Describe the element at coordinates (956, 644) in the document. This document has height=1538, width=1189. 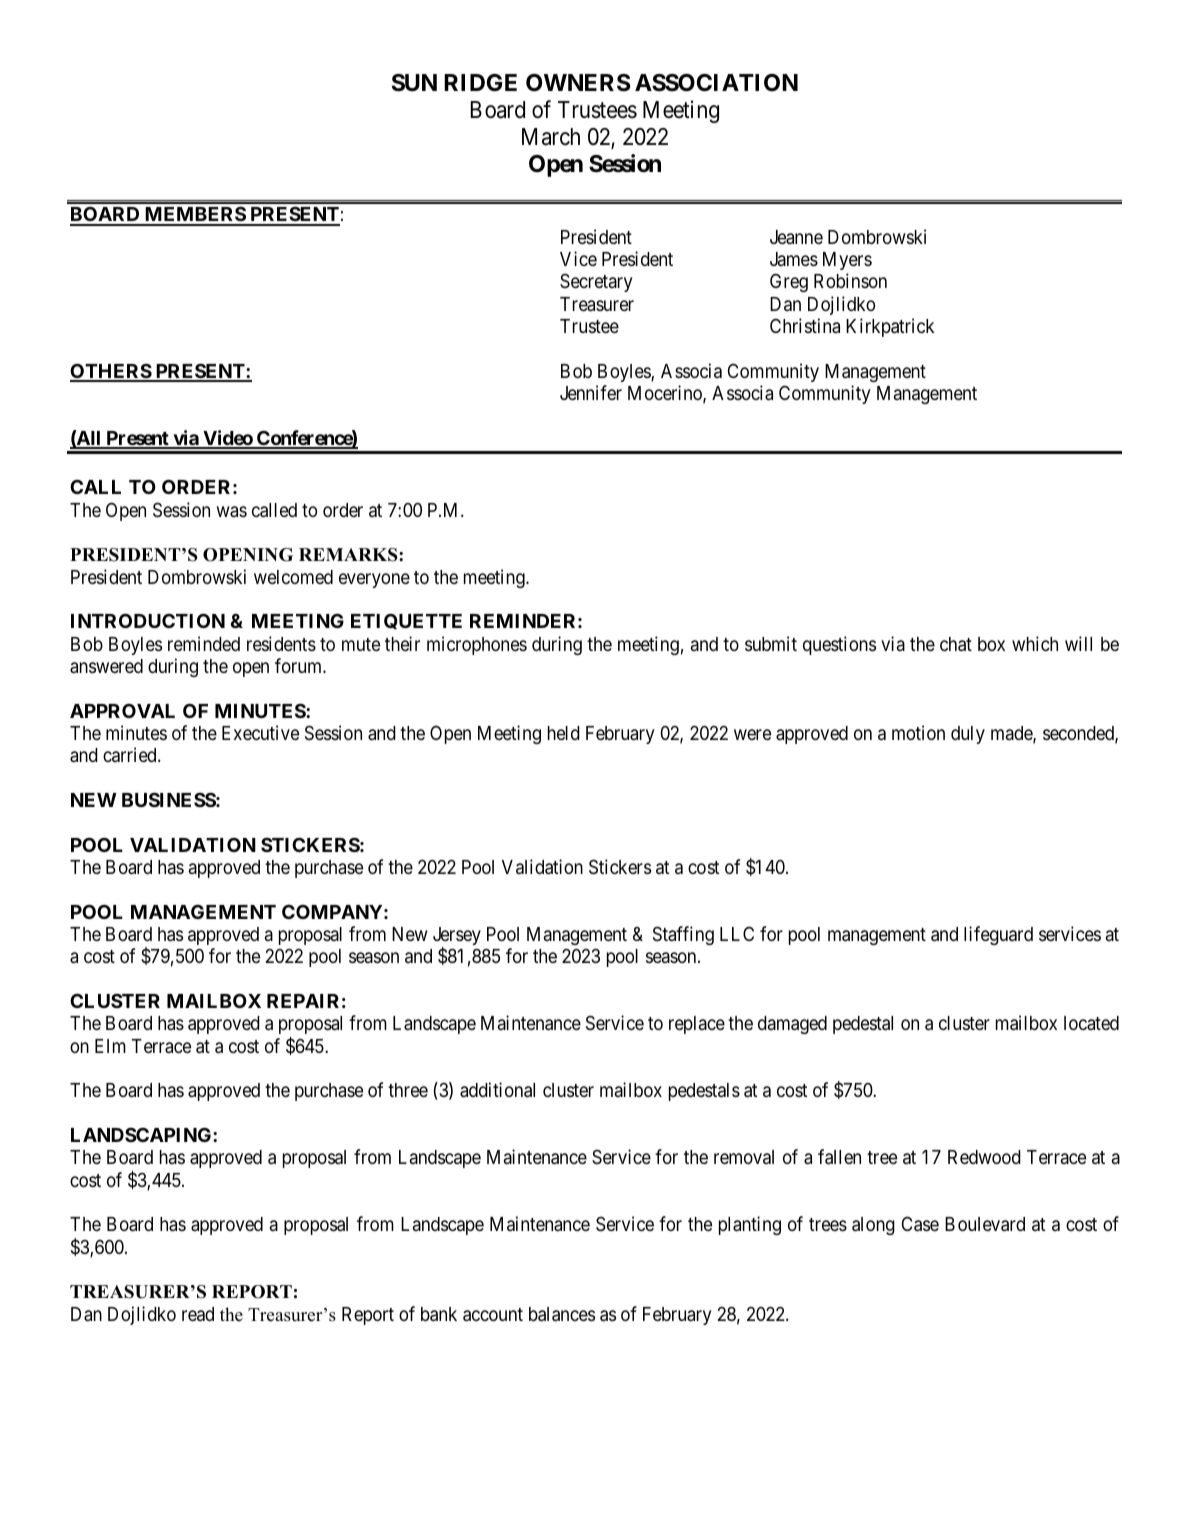
I see `chat` at that location.
